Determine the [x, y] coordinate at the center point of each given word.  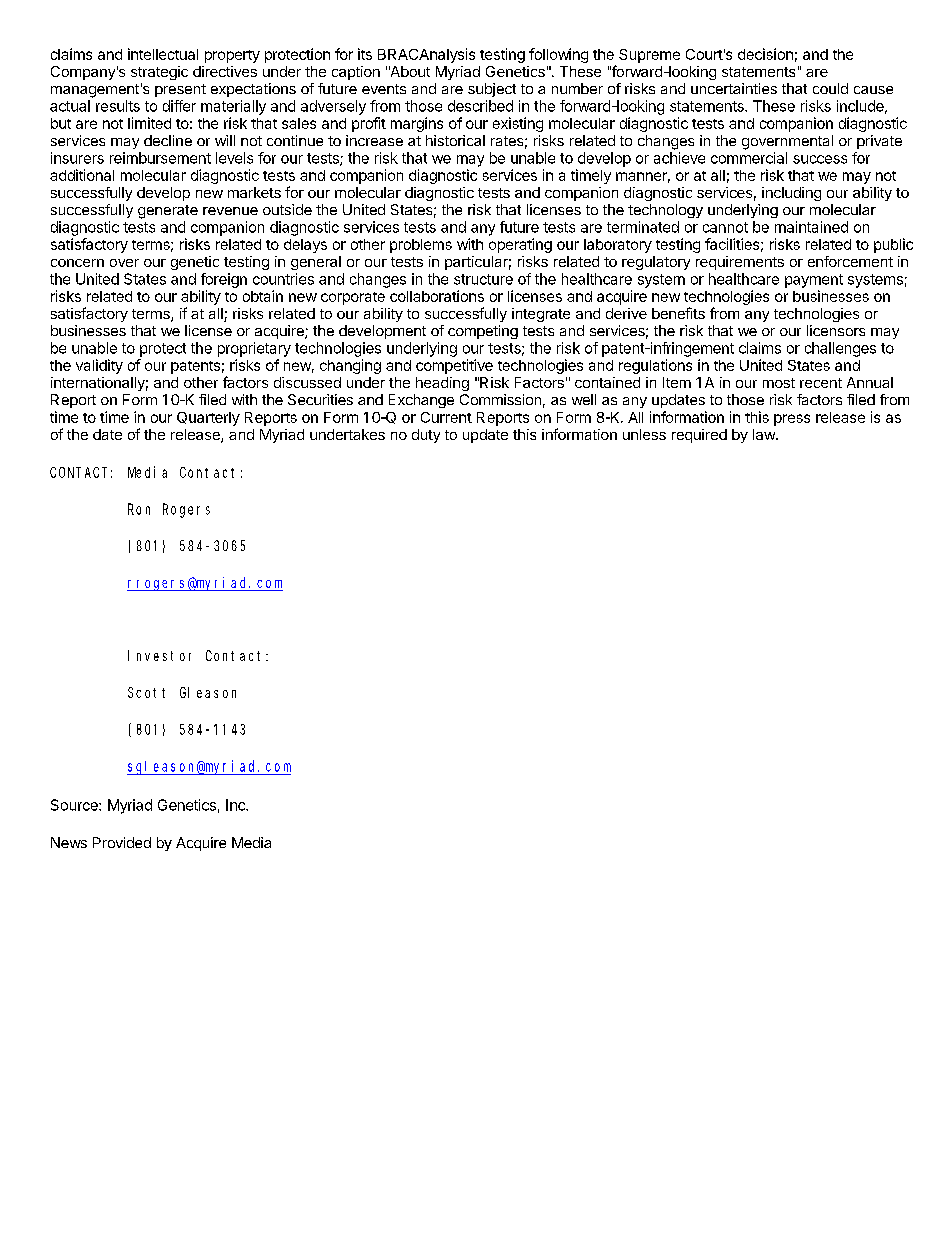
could [830, 88]
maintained [811, 227]
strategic [159, 73]
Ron [139, 509]
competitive [454, 366]
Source [75, 805]
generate [168, 212]
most [779, 383]
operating [520, 245]
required [699, 436]
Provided [122, 842]
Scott [146, 692]
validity [99, 366]
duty [426, 436]
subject [492, 90]
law [765, 434]
